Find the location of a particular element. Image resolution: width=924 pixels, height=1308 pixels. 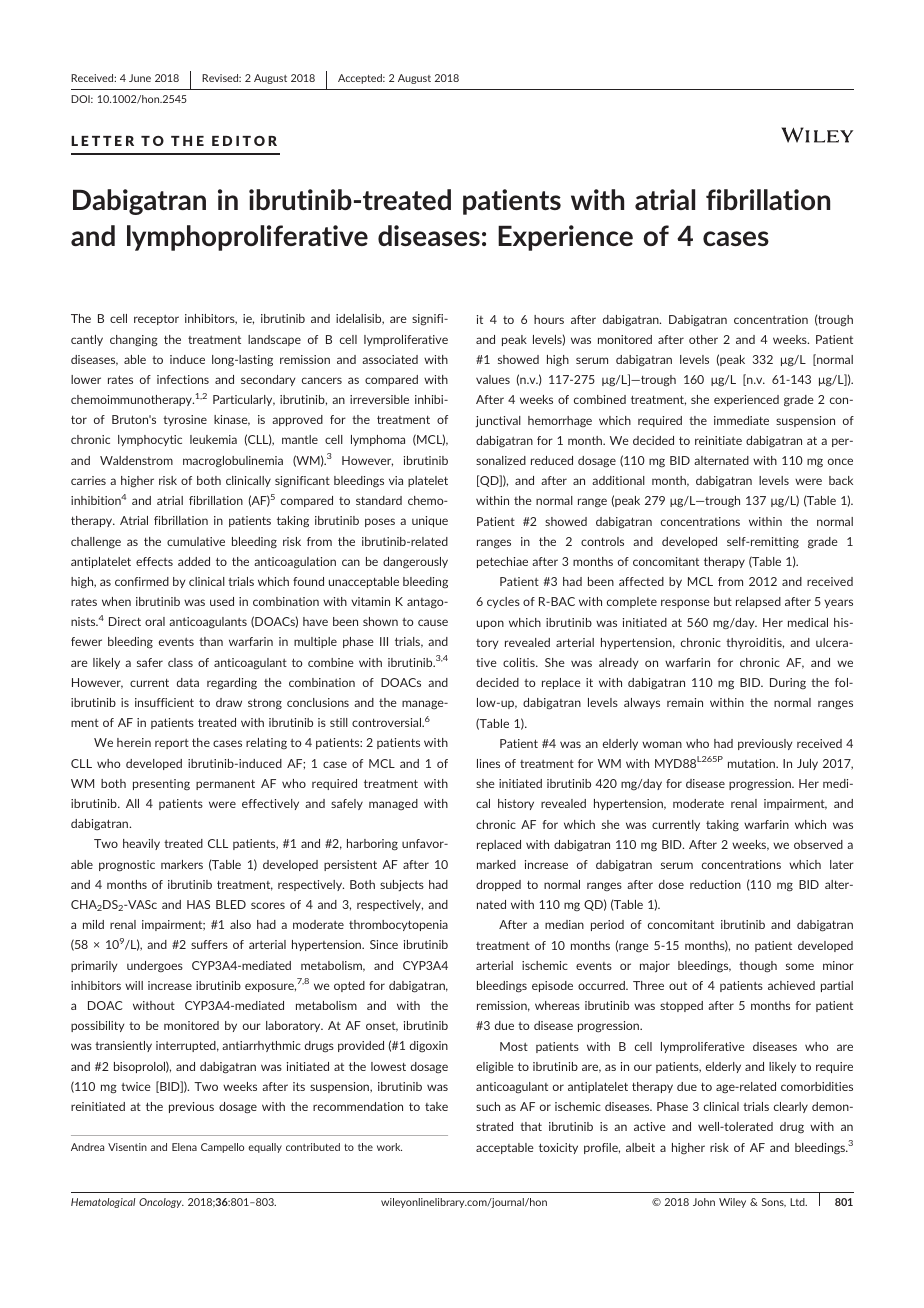

relapsed is located at coordinates (758, 602).
